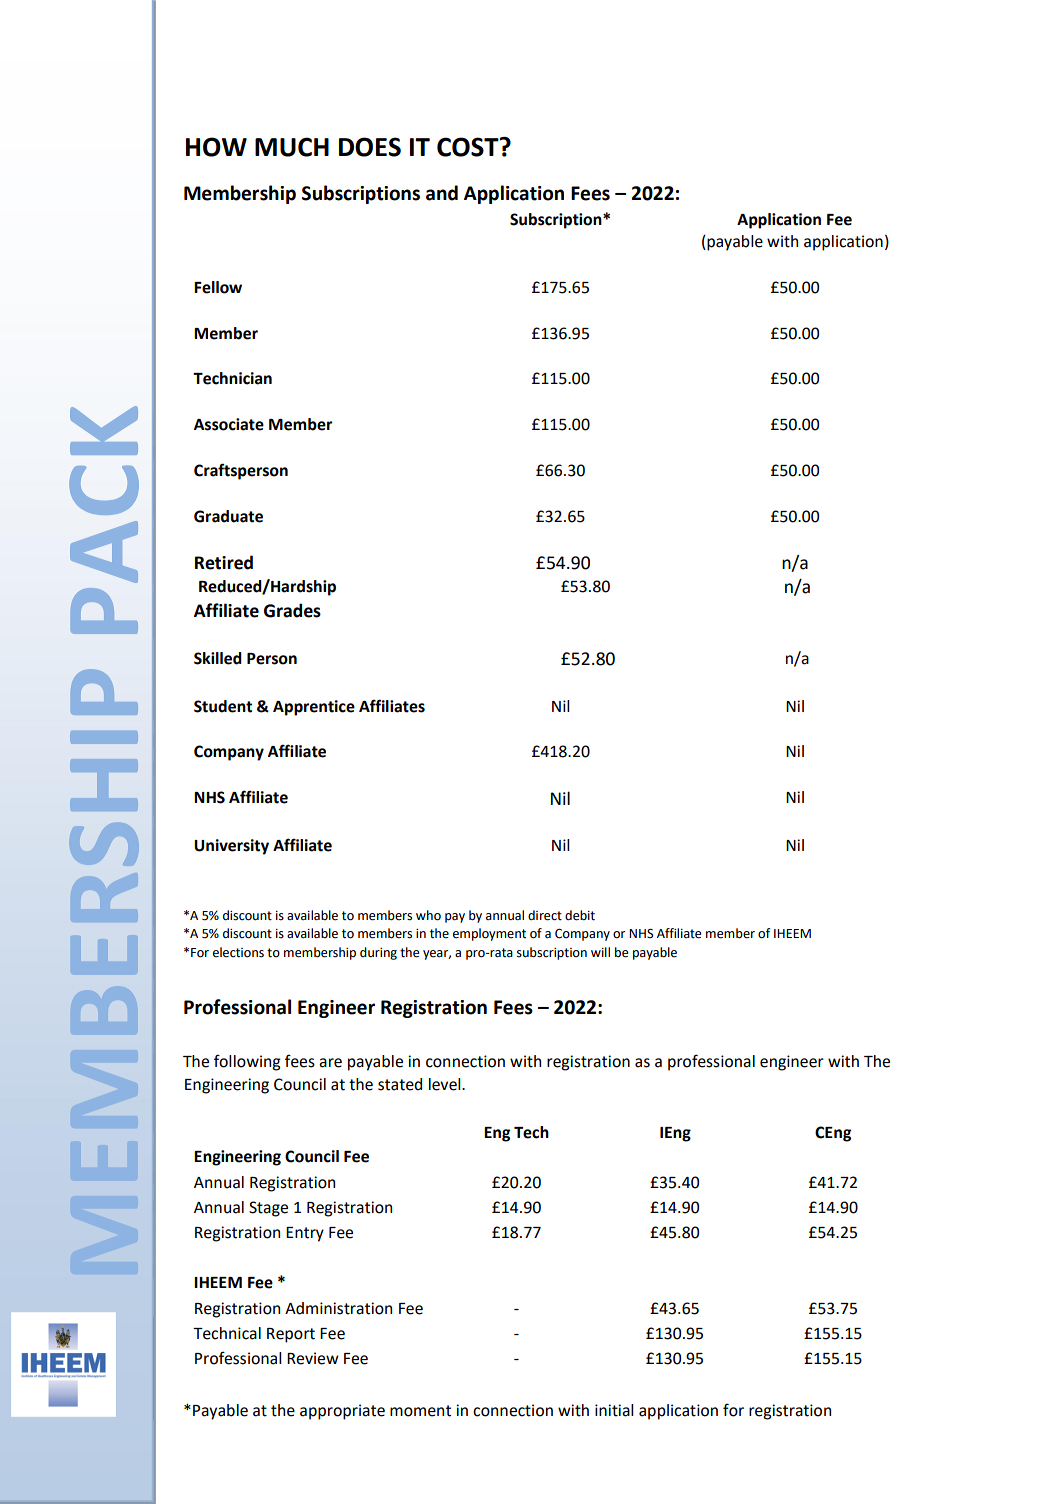  Describe the element at coordinates (370, 147) in the image. I see `DOES` at that location.
